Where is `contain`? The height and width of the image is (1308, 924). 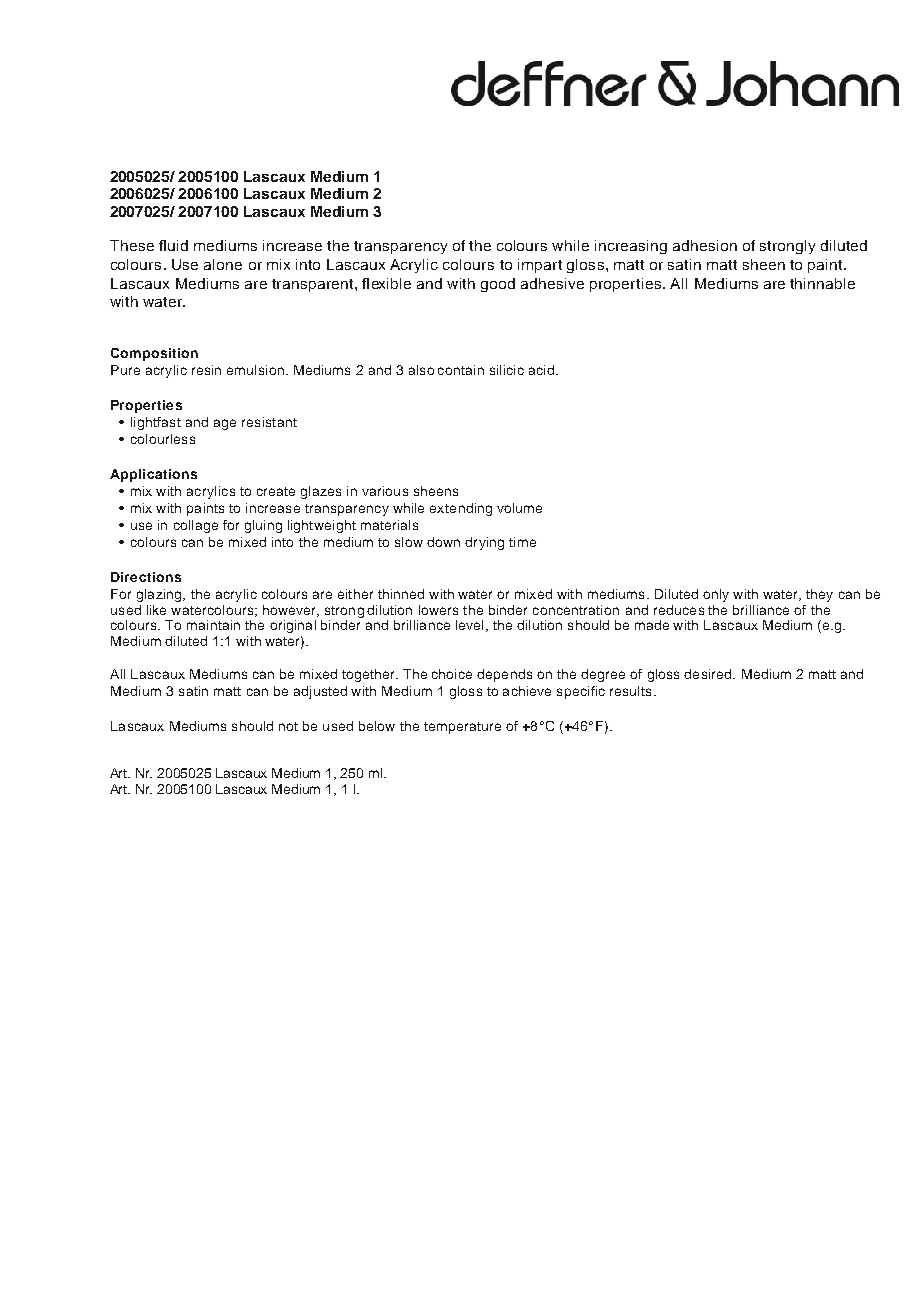 contain is located at coordinates (461, 370).
